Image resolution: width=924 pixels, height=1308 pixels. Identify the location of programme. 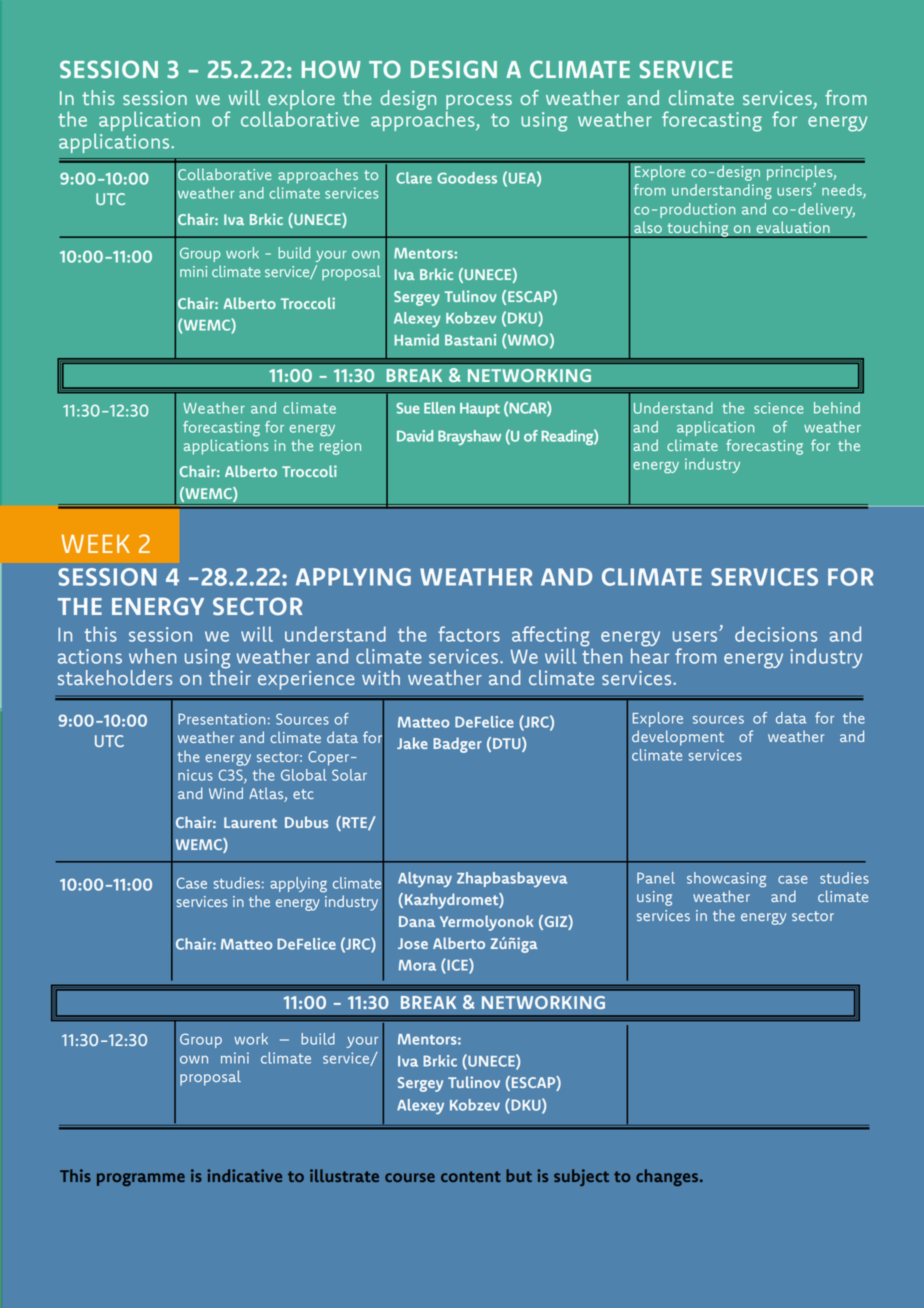
(141, 1179).
